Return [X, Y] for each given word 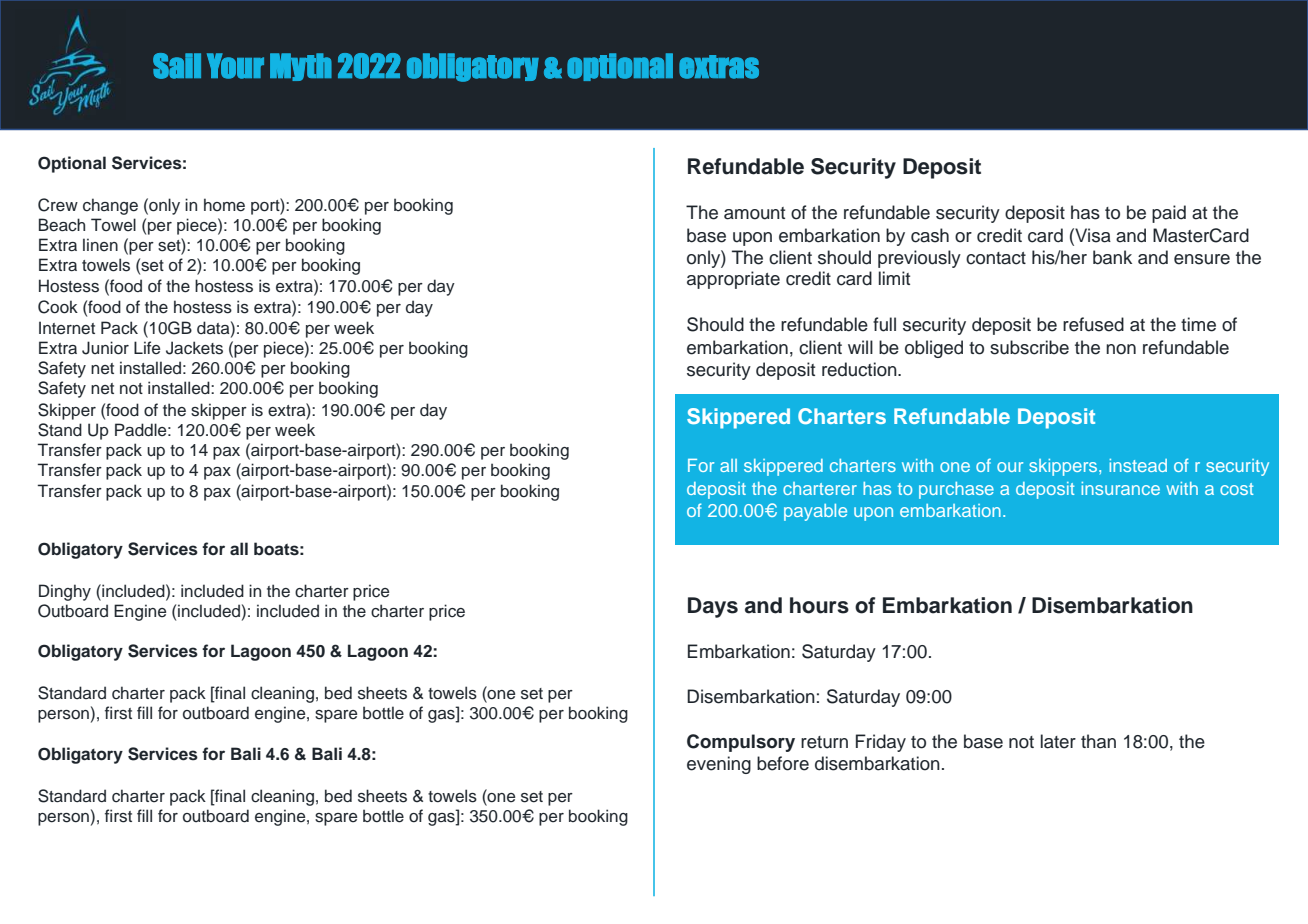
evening [719, 765]
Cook [58, 307]
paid [1169, 214]
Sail [177, 66]
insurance [1120, 488]
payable [815, 512]
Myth [301, 67]
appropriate [733, 280]
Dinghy [65, 592]
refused [1093, 324]
